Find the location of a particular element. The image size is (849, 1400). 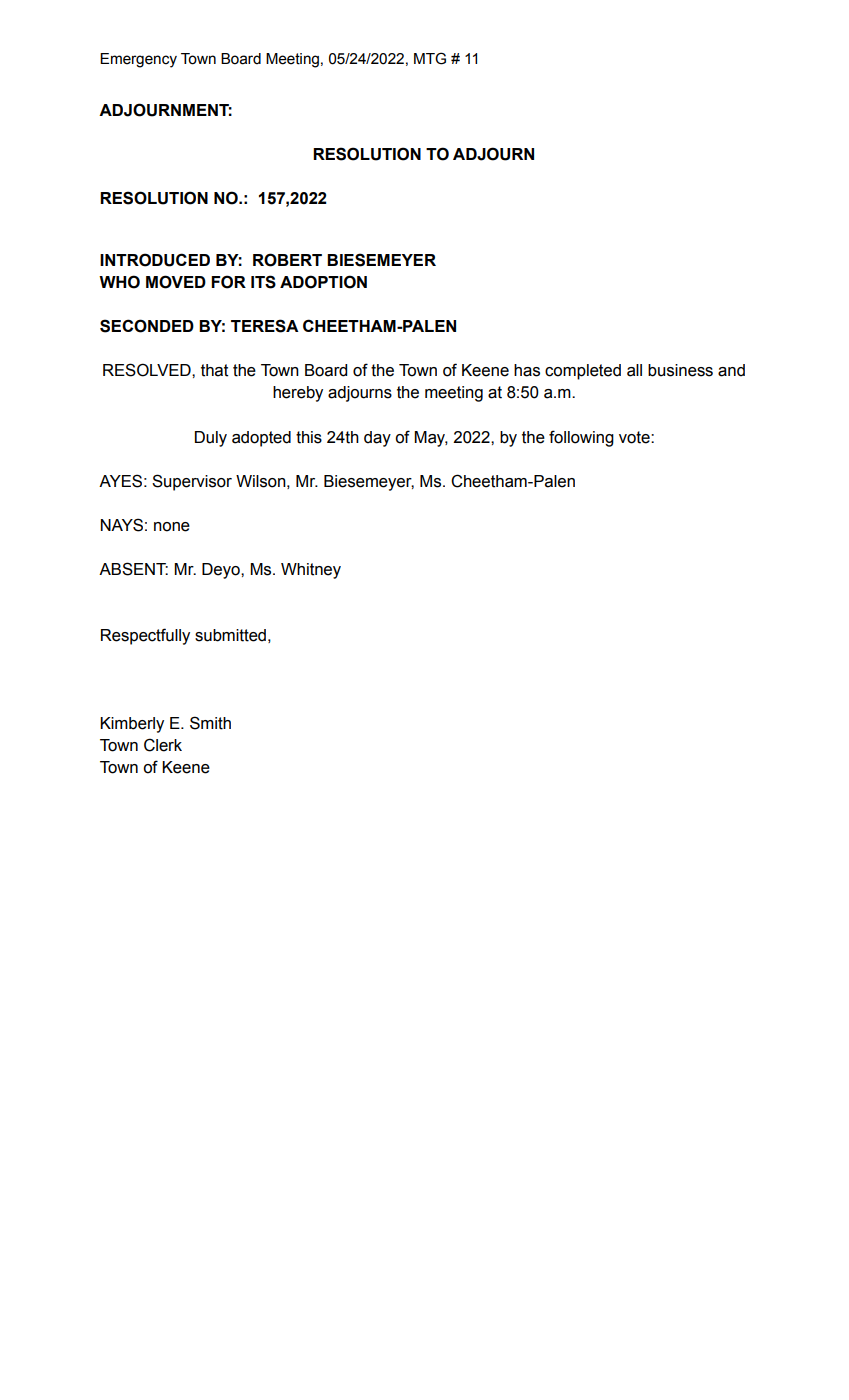

MTG is located at coordinates (430, 58).
